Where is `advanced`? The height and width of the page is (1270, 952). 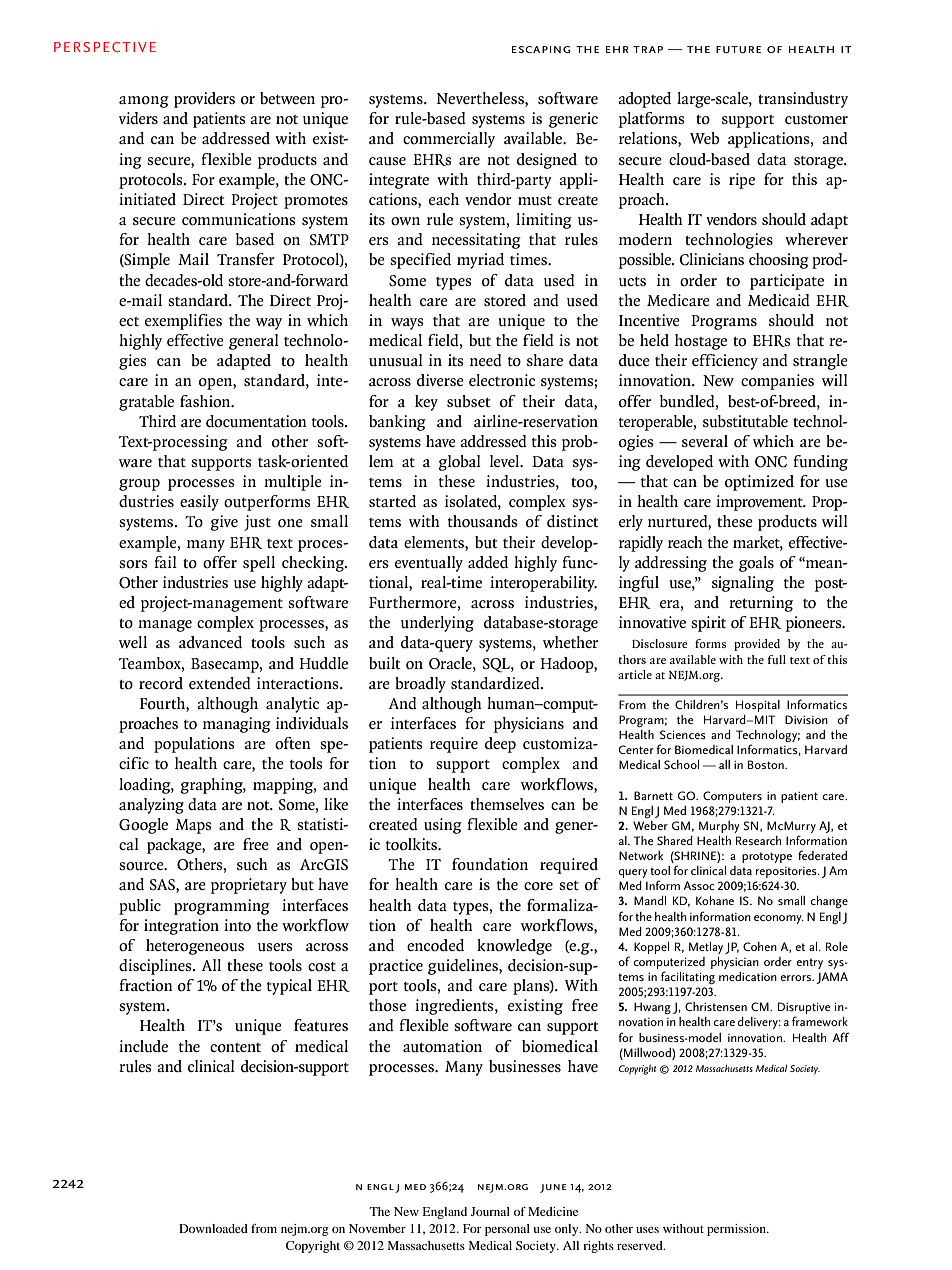 advanced is located at coordinates (210, 642).
